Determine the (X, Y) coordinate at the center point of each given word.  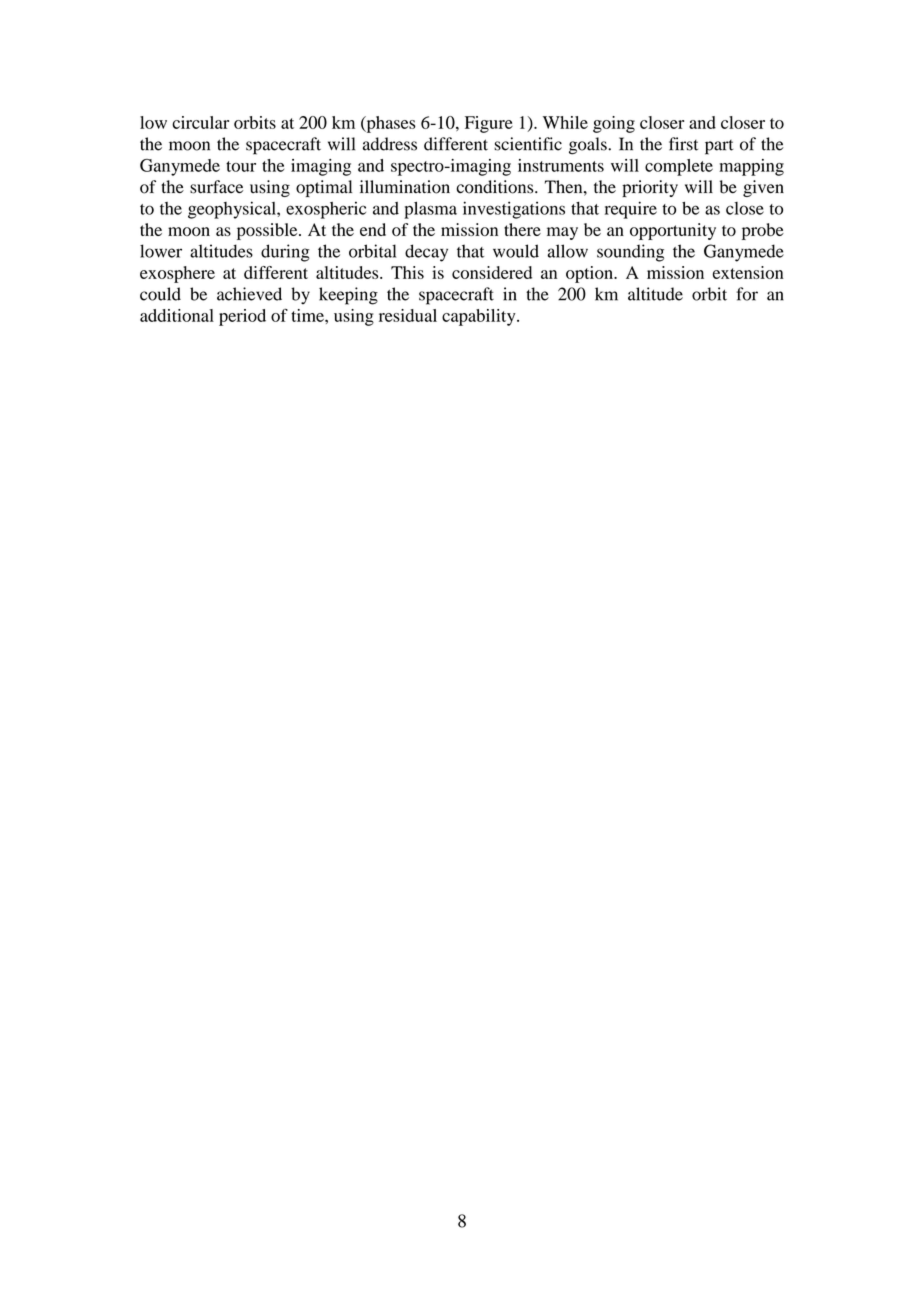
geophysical (233, 210)
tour (241, 166)
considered (492, 272)
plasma (430, 210)
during (285, 253)
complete (679, 167)
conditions (496, 187)
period (242, 317)
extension (748, 272)
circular (200, 122)
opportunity (673, 231)
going (614, 124)
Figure (489, 124)
